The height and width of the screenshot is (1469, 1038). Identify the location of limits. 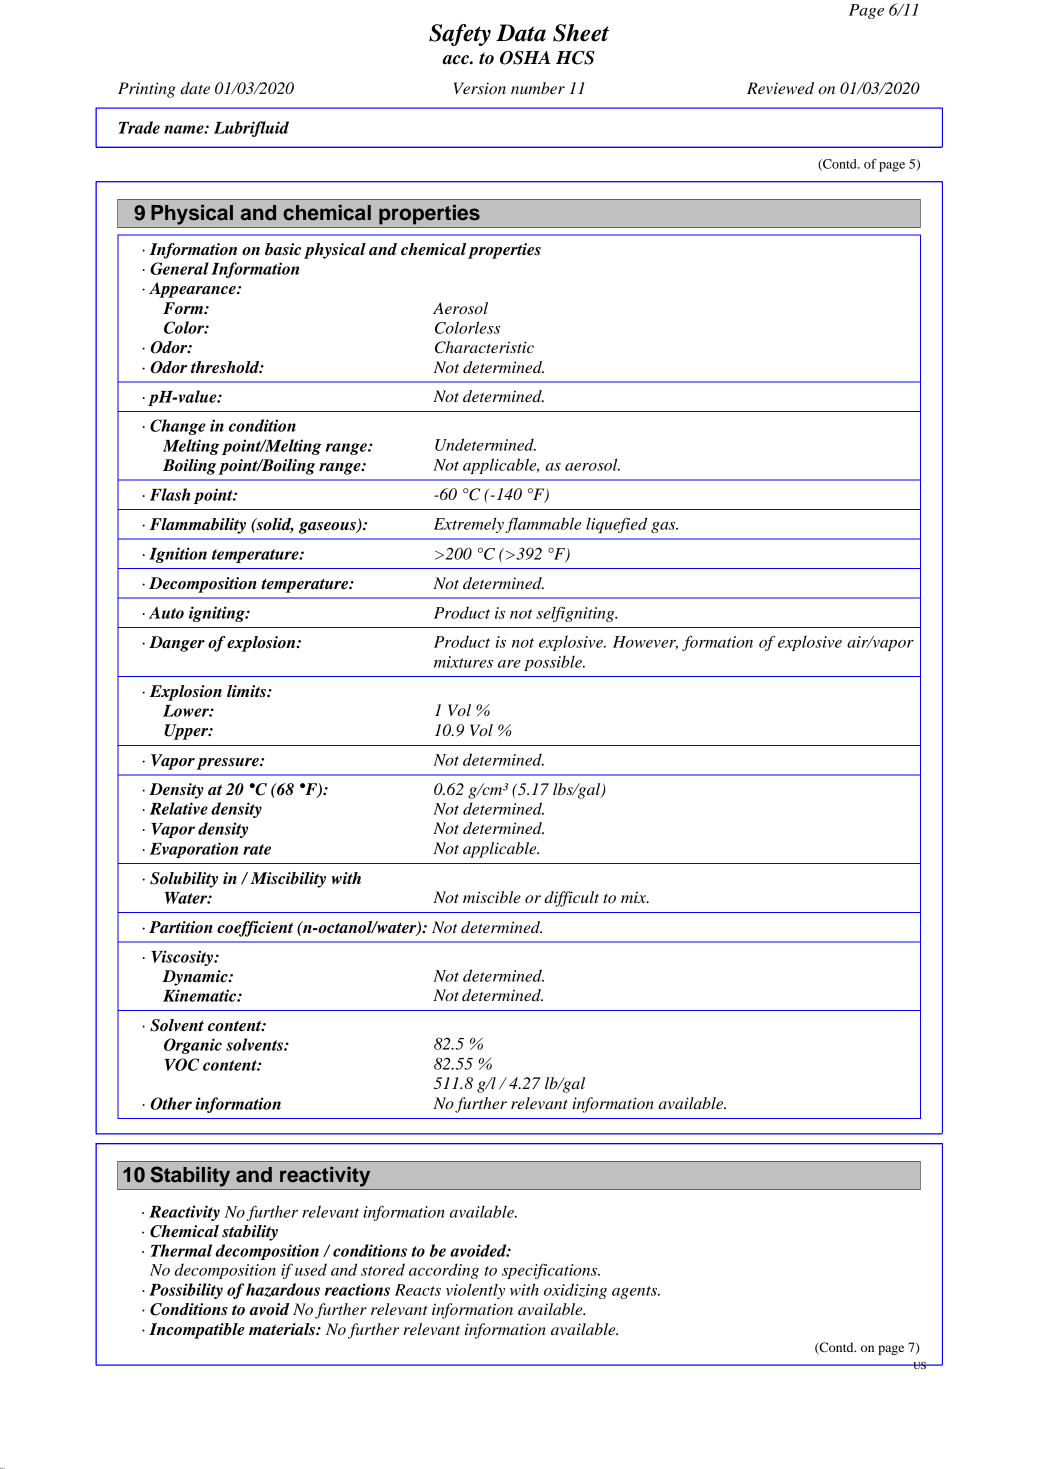
(247, 691).
